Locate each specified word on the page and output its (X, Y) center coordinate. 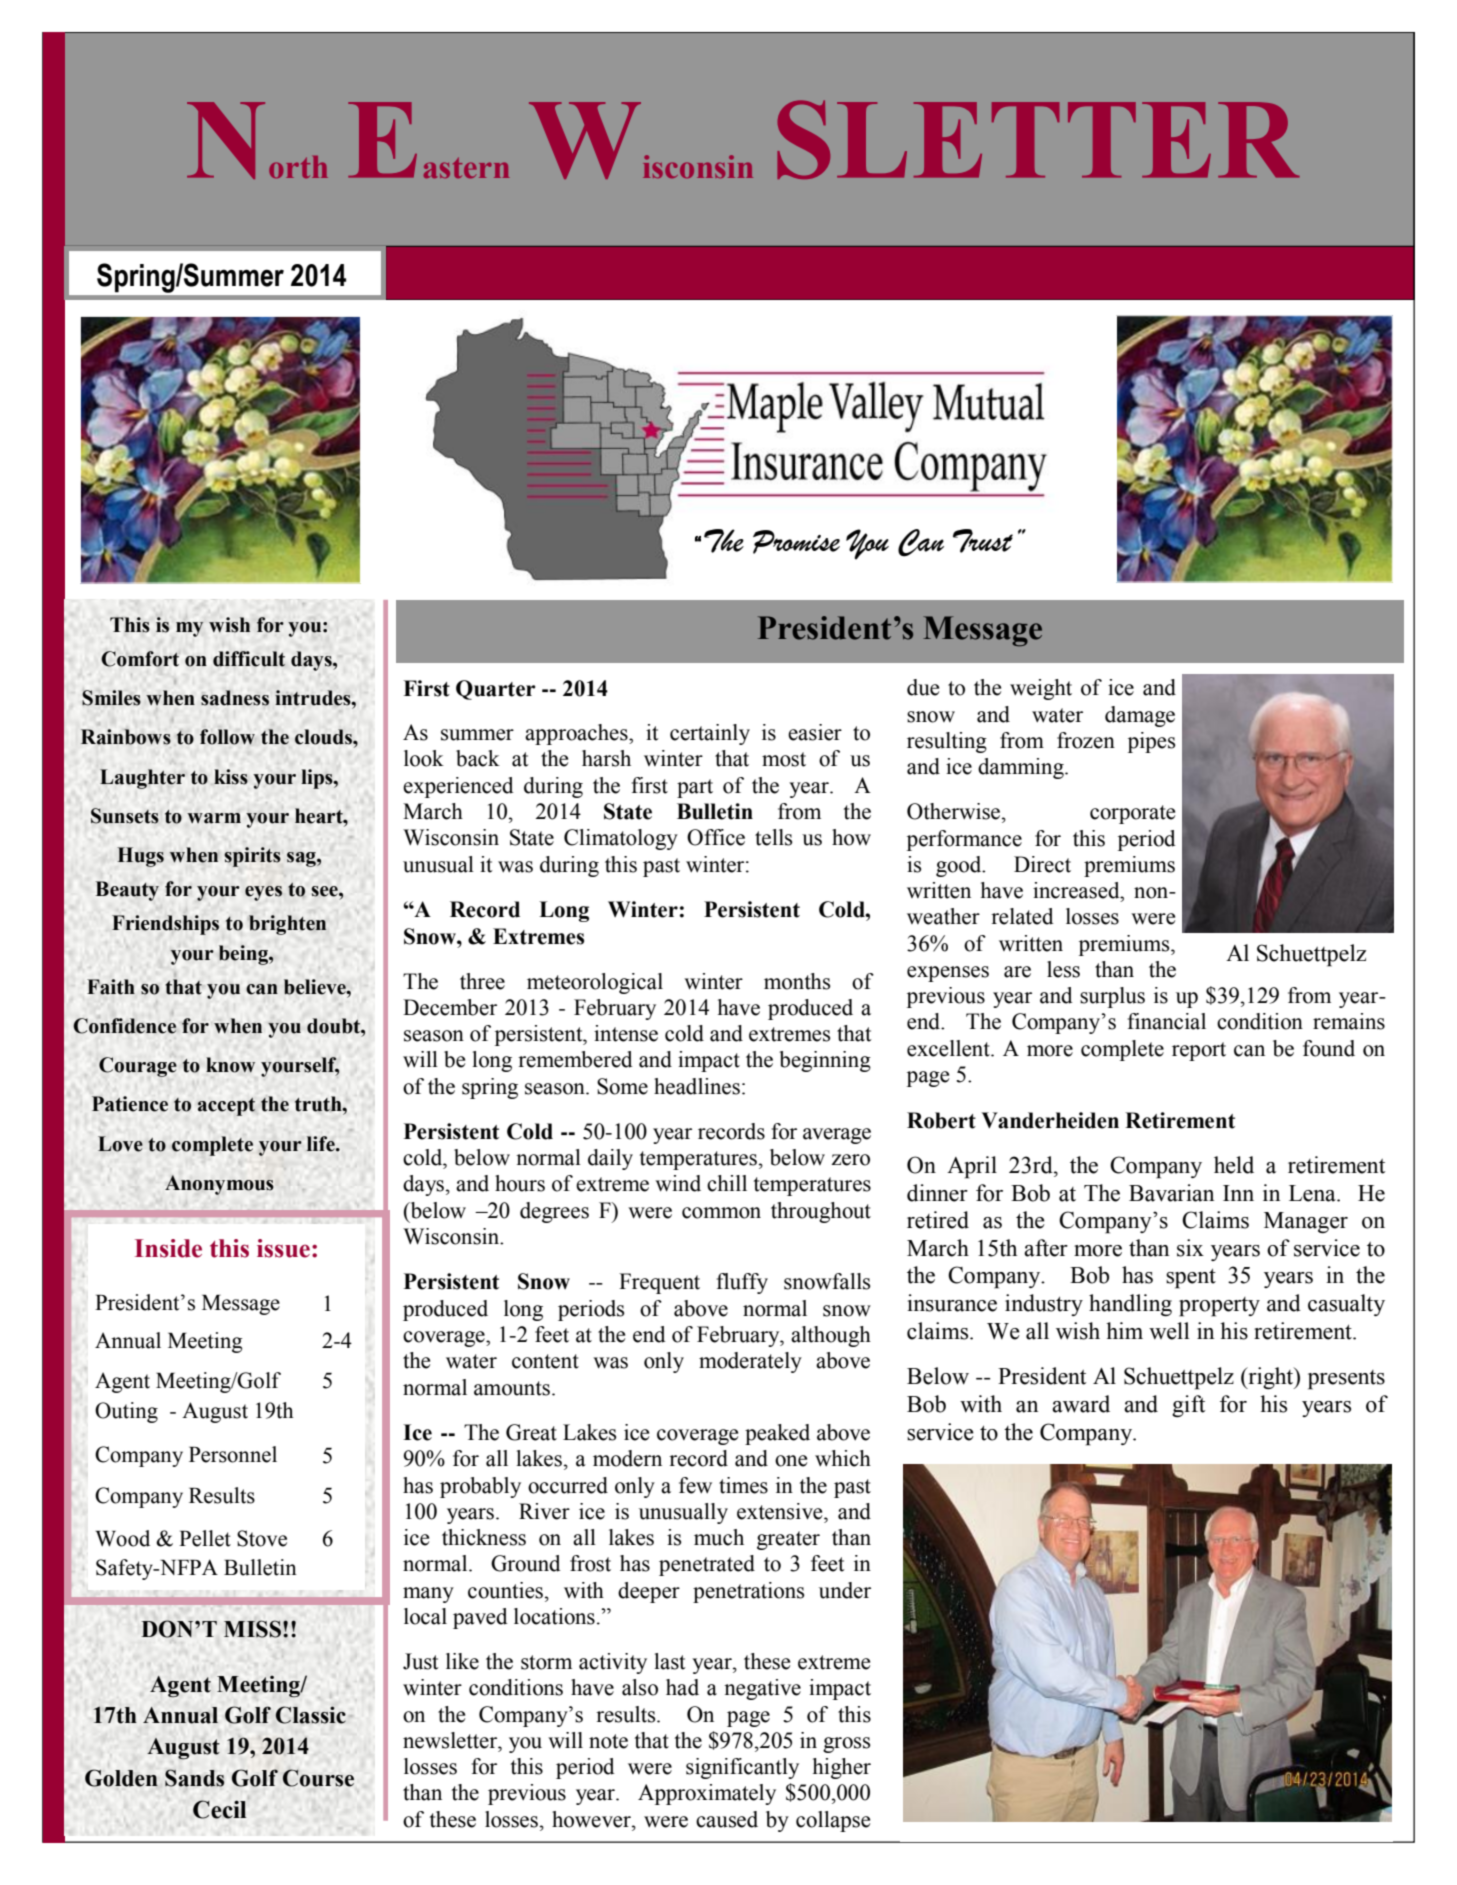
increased (1077, 890)
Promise (796, 542)
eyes (263, 893)
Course (318, 1778)
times (743, 1485)
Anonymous (219, 1185)
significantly (742, 1768)
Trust (983, 541)
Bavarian (1171, 1193)
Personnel (233, 1454)
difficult (249, 659)
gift (1188, 1406)
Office (716, 837)
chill (727, 1183)
